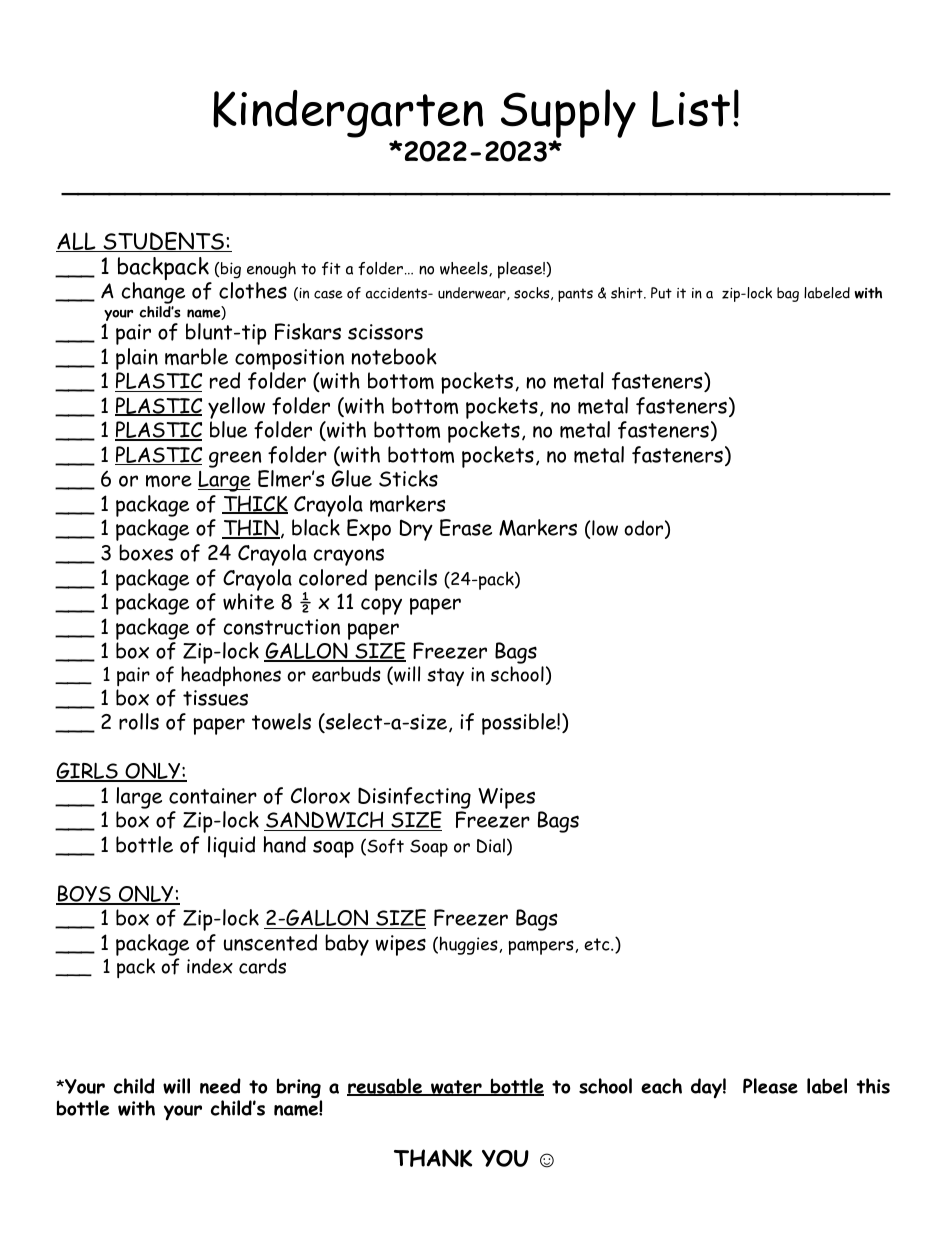 The height and width of the document is (1233, 952). Describe the element at coordinates (568, 115) in the document. I see `Supply` at that location.
